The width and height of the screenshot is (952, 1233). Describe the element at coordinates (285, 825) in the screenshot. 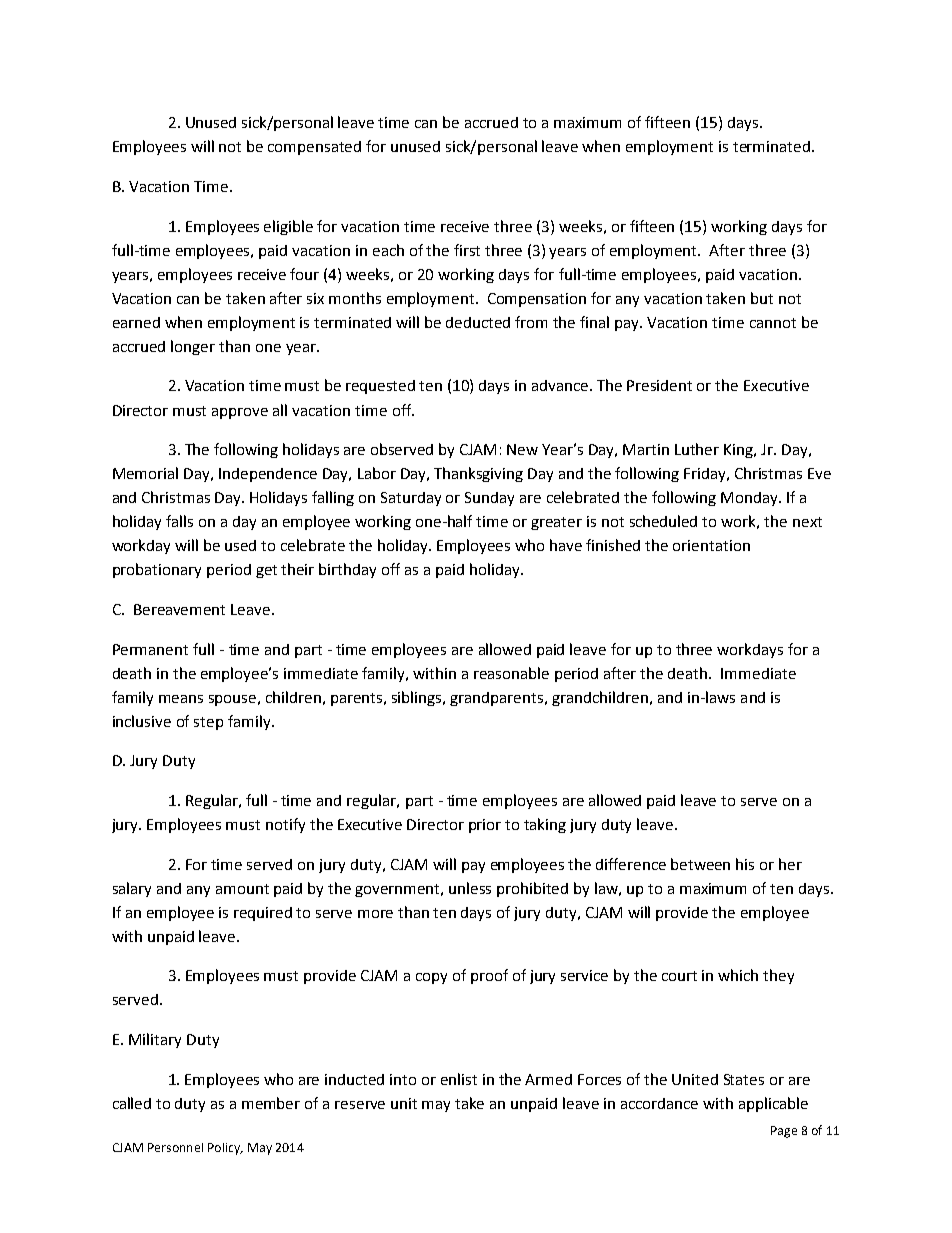

I see `notify` at that location.
